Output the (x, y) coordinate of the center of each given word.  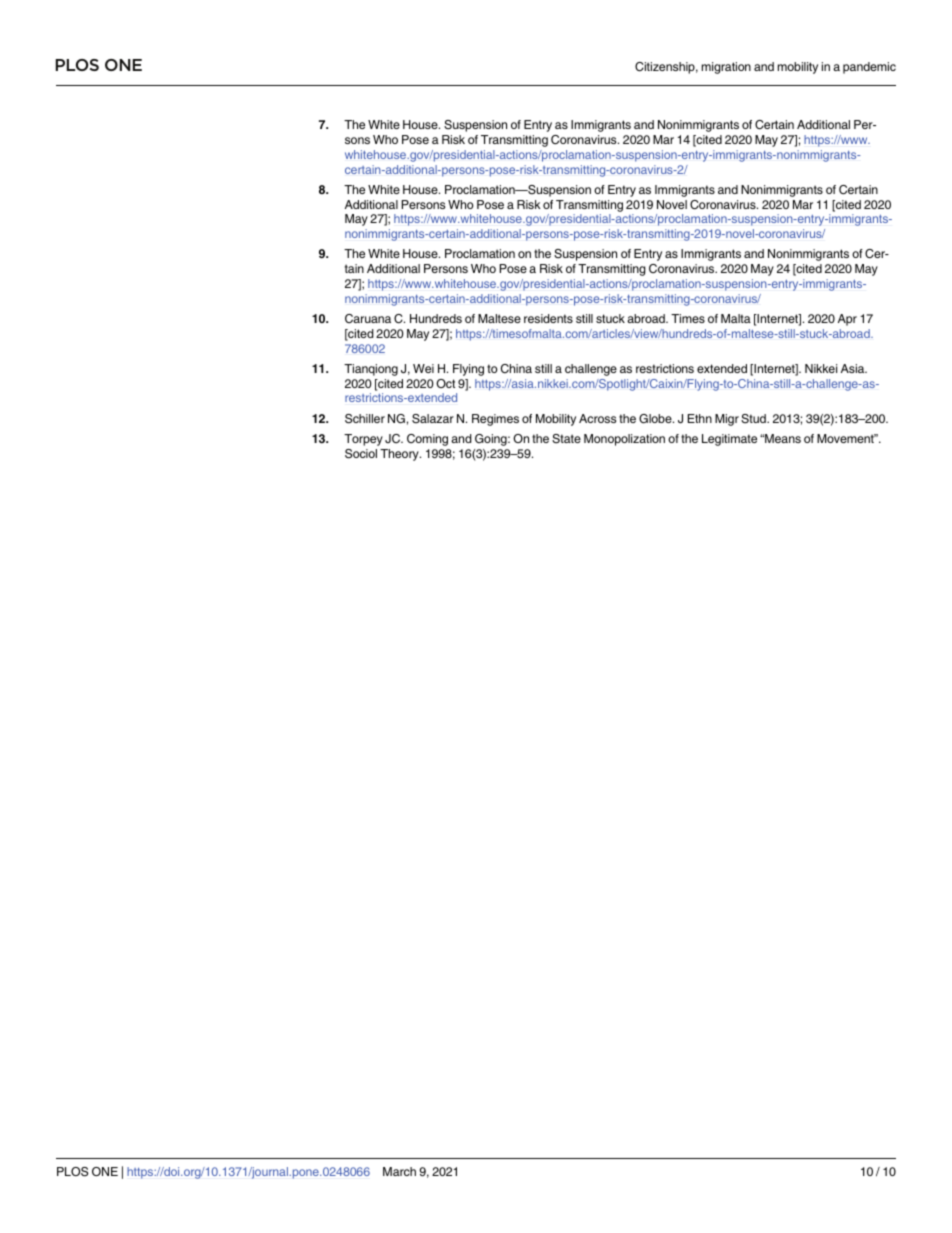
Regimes (495, 420)
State (566, 439)
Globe (656, 419)
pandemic (869, 68)
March (399, 1171)
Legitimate (729, 440)
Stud (754, 419)
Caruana (368, 319)
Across (597, 418)
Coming (427, 440)
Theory (400, 455)
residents (548, 318)
